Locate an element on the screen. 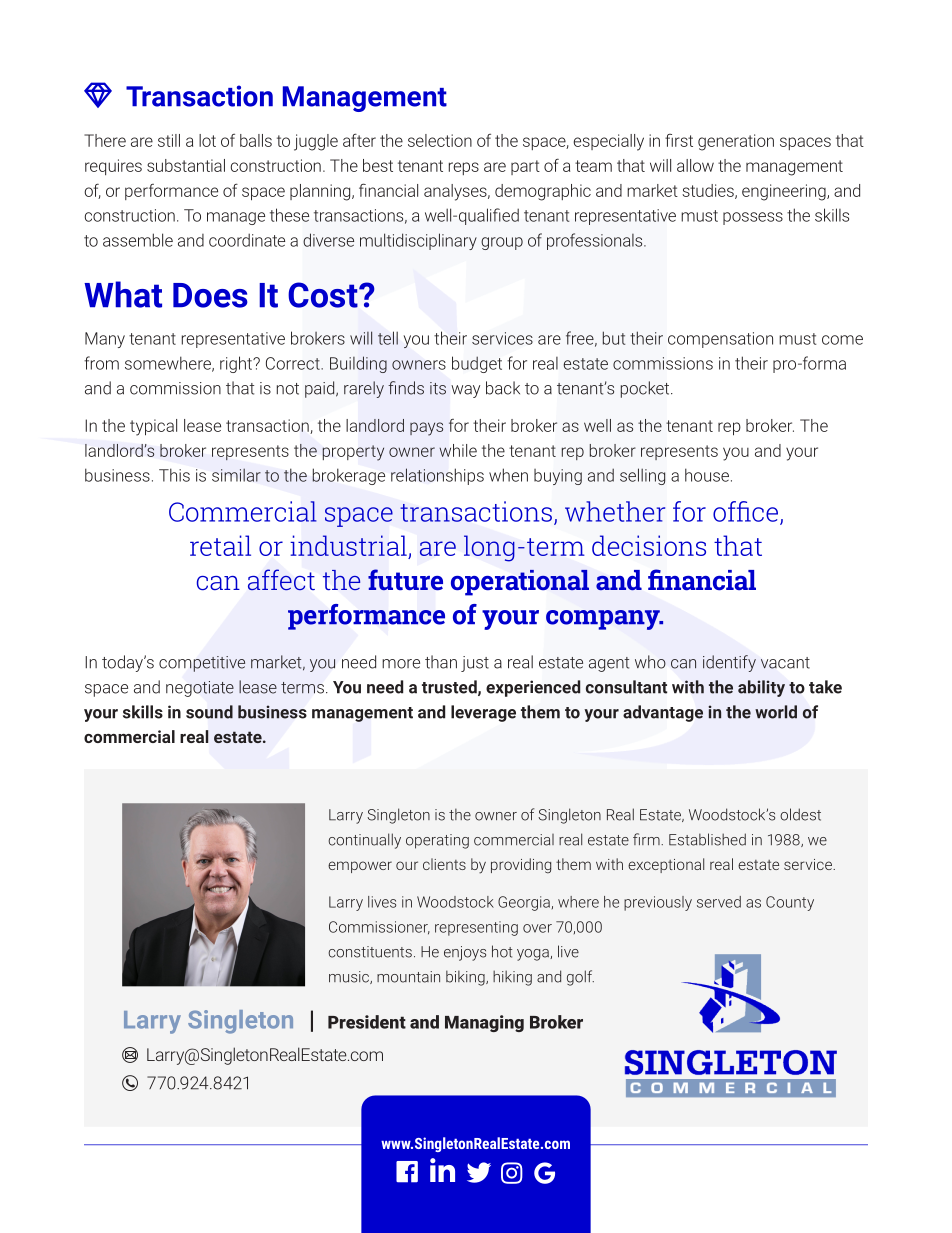 This screenshot has height=1233, width=952. retail is located at coordinates (220, 545).
